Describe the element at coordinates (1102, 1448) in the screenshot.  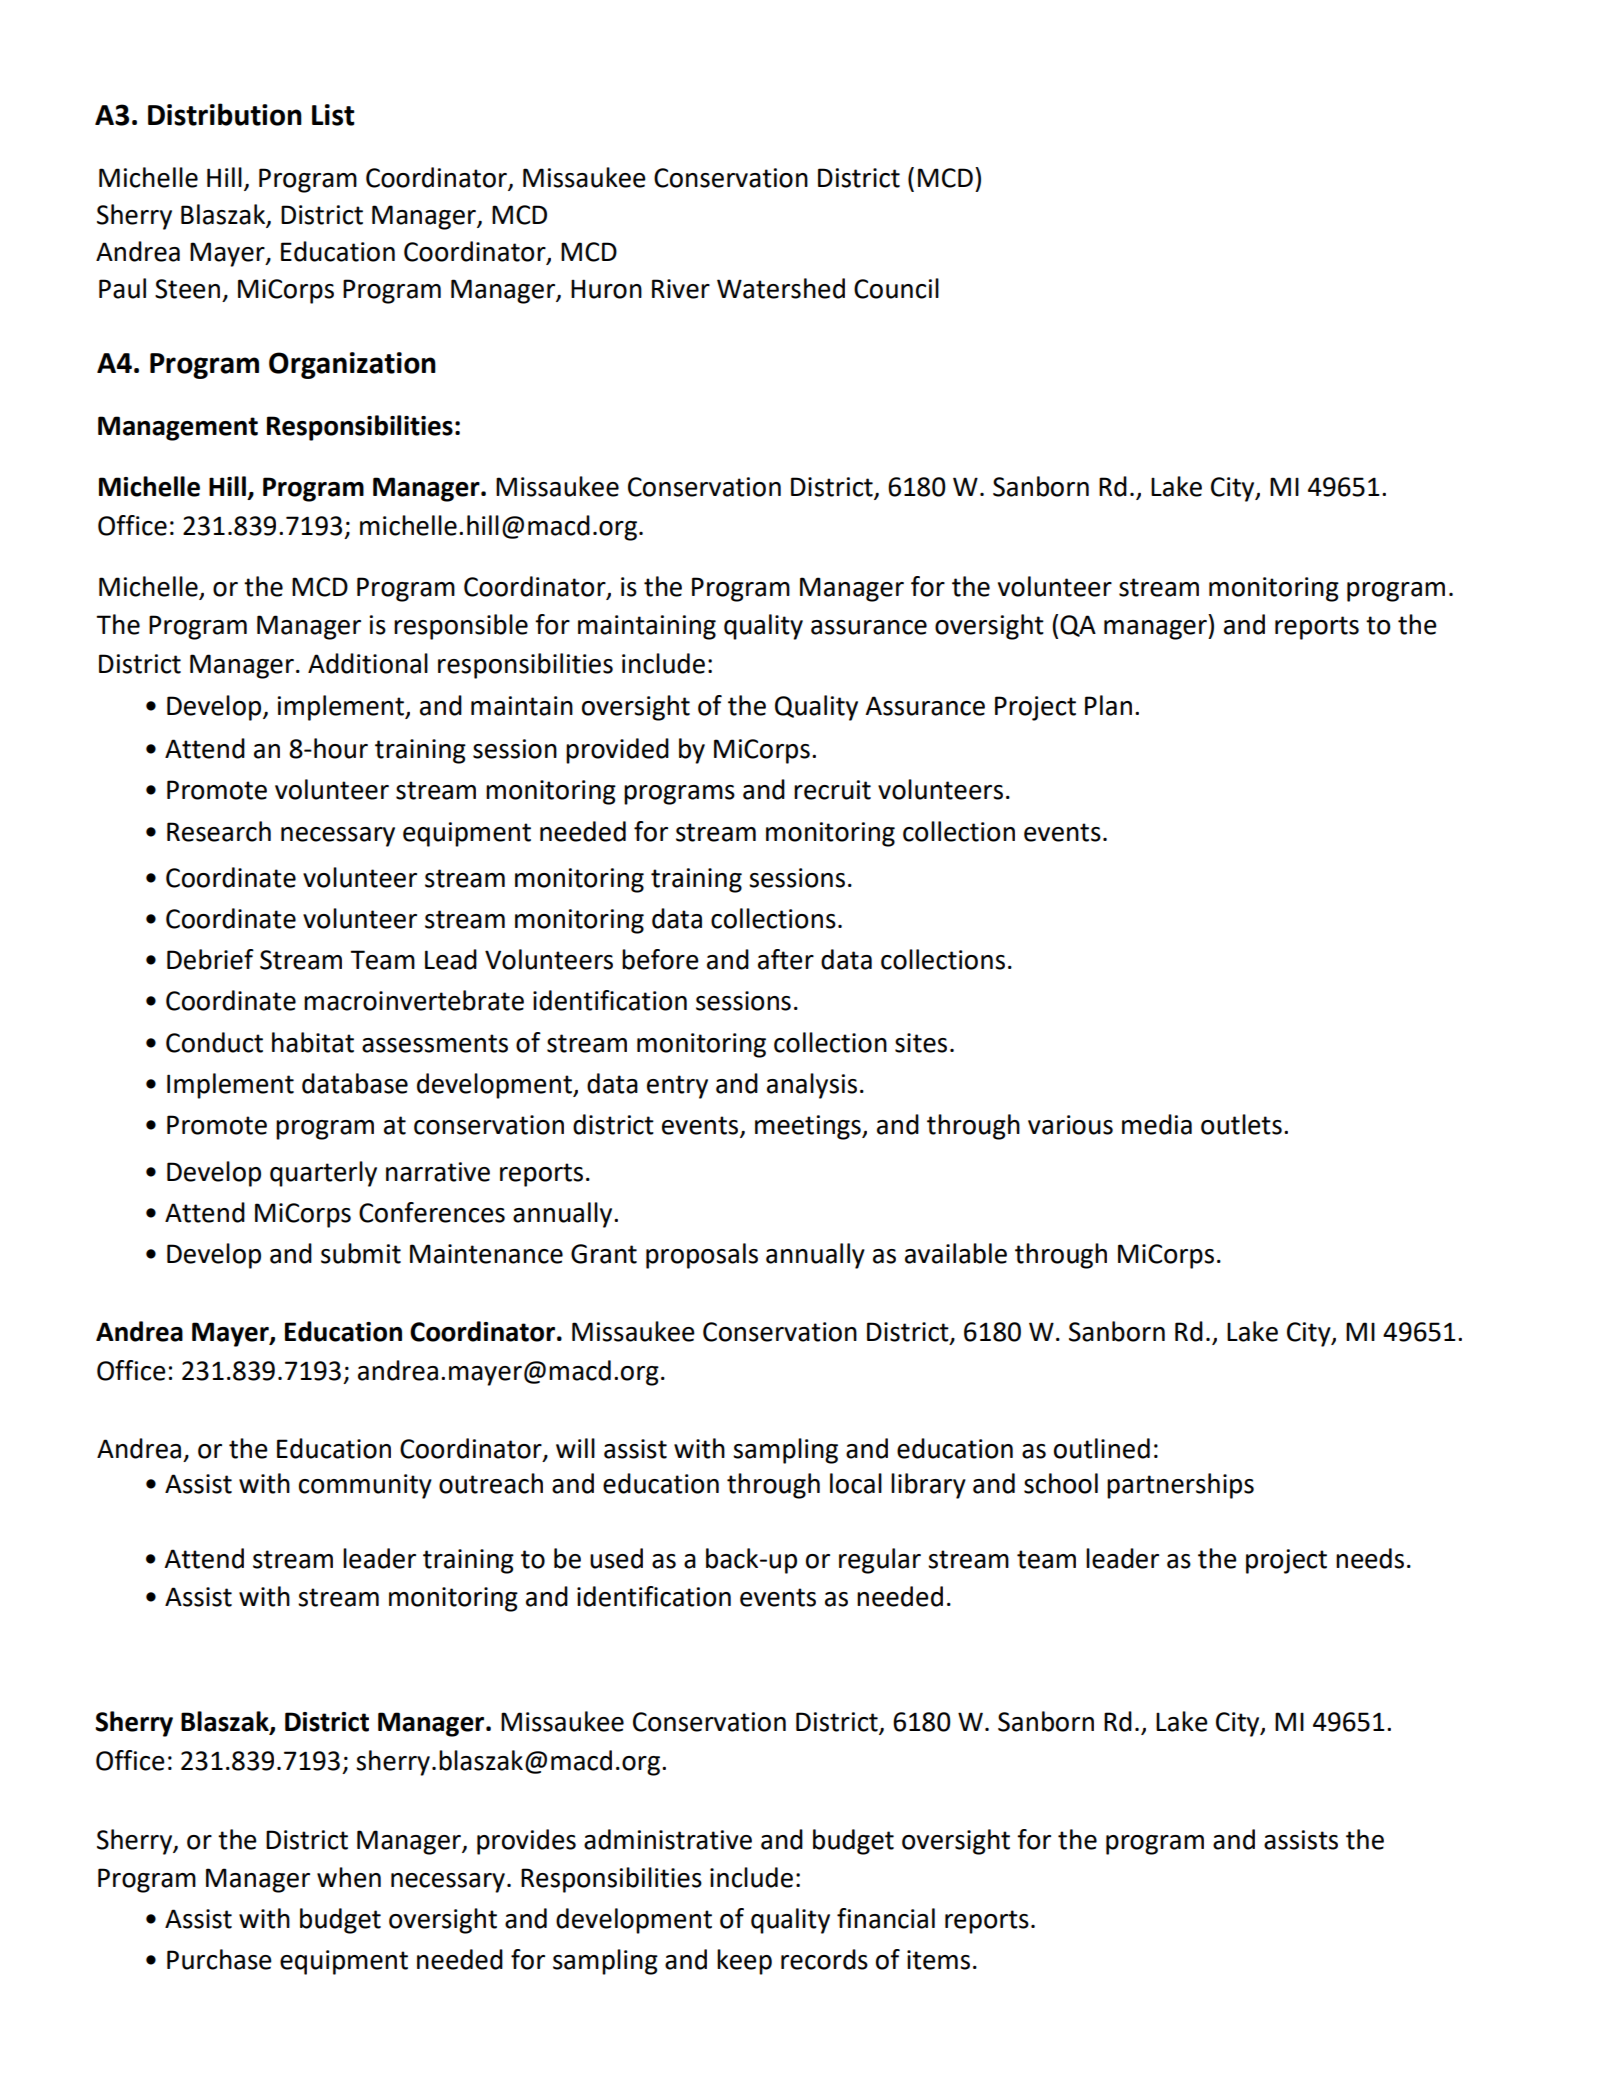
I see `outlined` at that location.
